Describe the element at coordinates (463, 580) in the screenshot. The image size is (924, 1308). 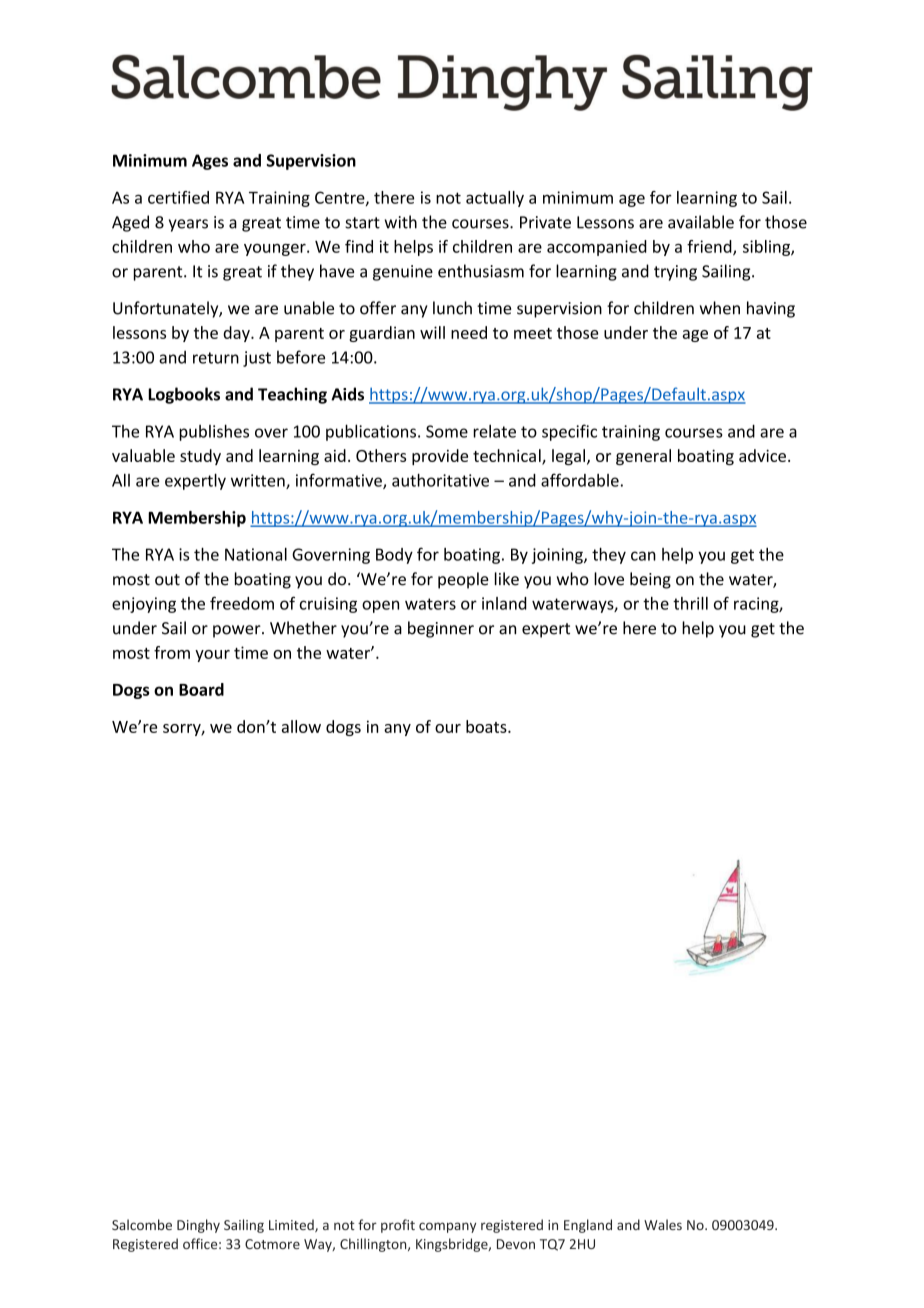
I see `people` at that location.
